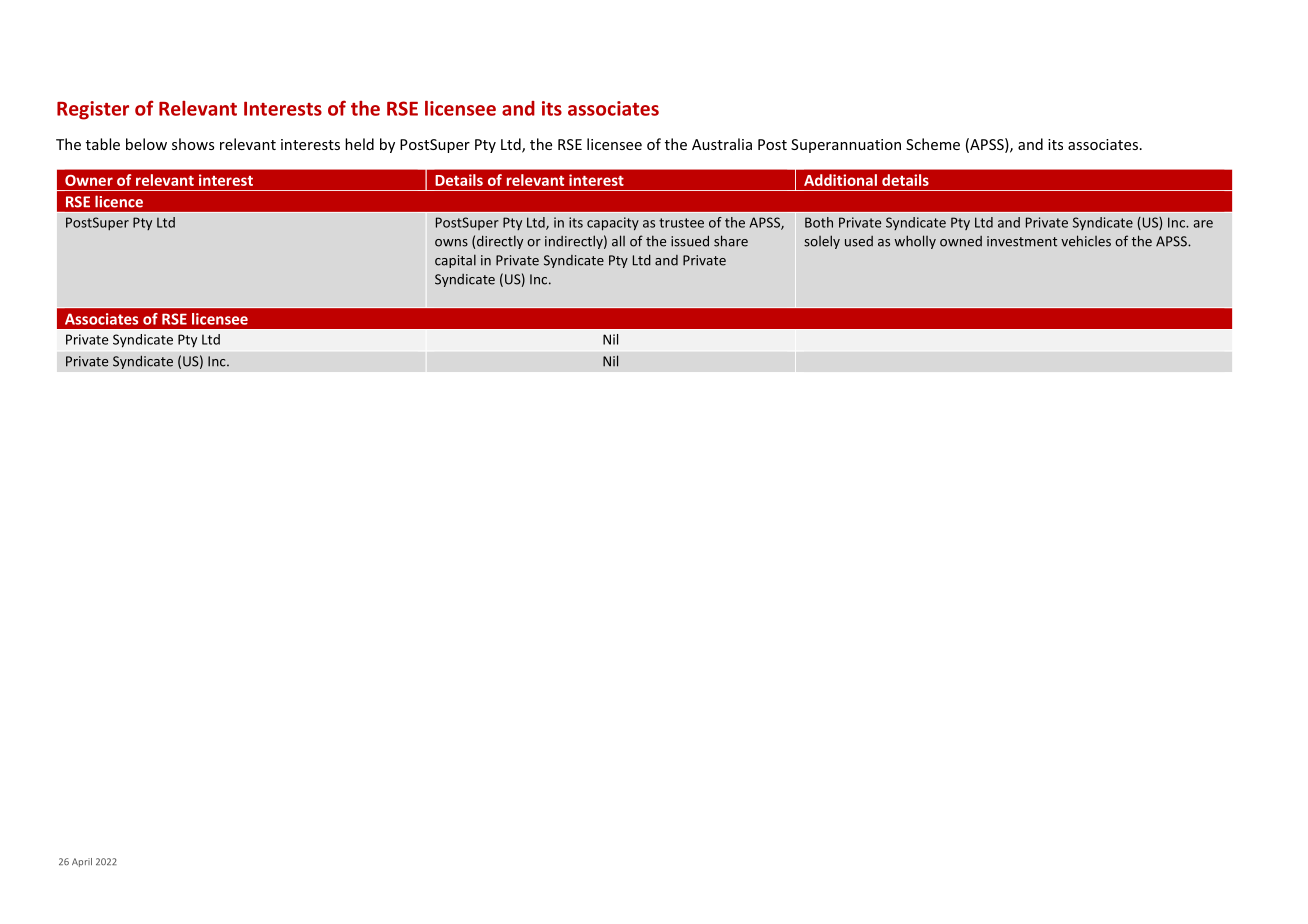 The width and height of the image is (1308, 924). Describe the element at coordinates (933, 144) in the image. I see `Scheme` at that location.
